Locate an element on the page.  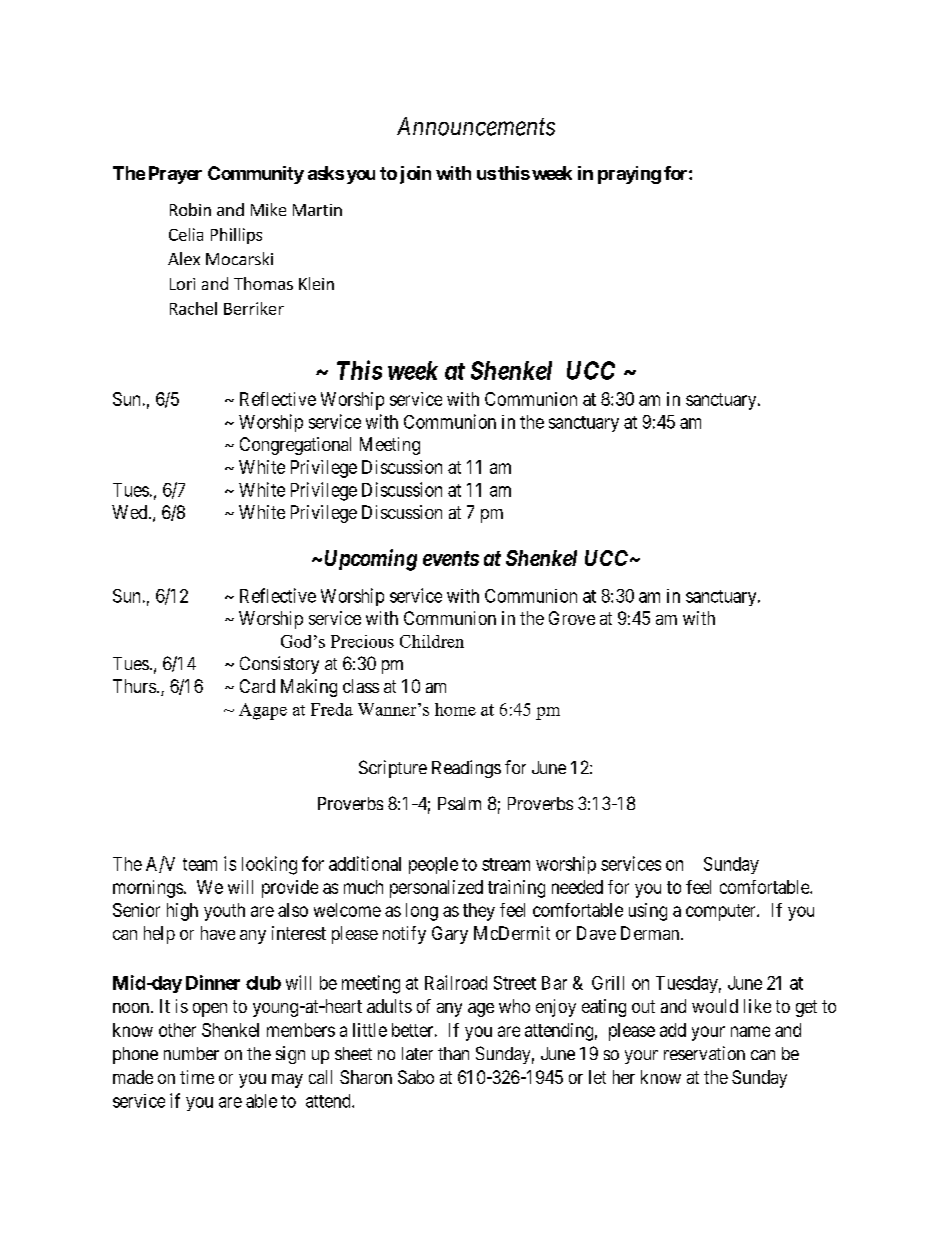
praying is located at coordinates (629, 175).
